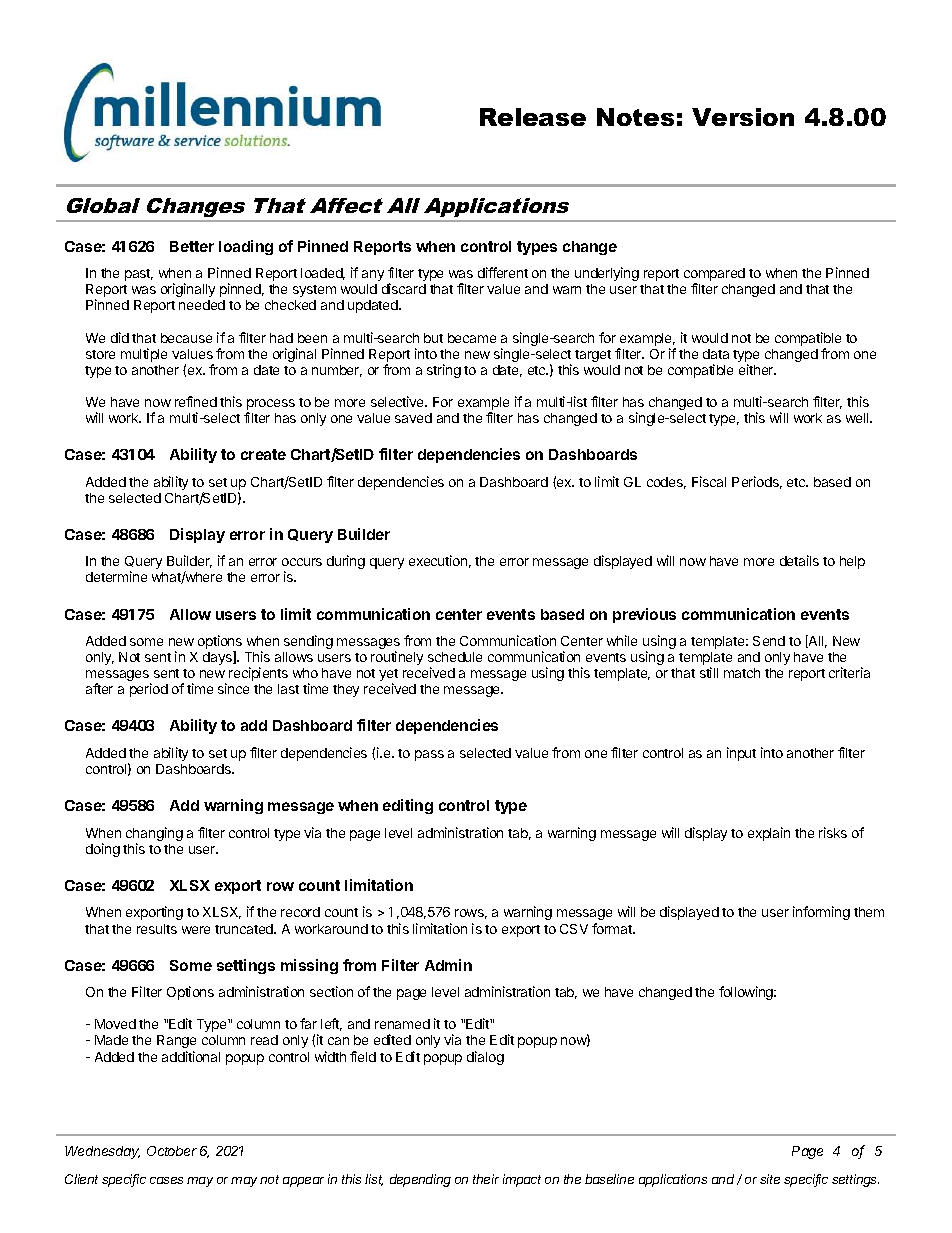 This screenshot has width=952, height=1233. Describe the element at coordinates (770, 1179) in the screenshot. I see `site` at that location.
